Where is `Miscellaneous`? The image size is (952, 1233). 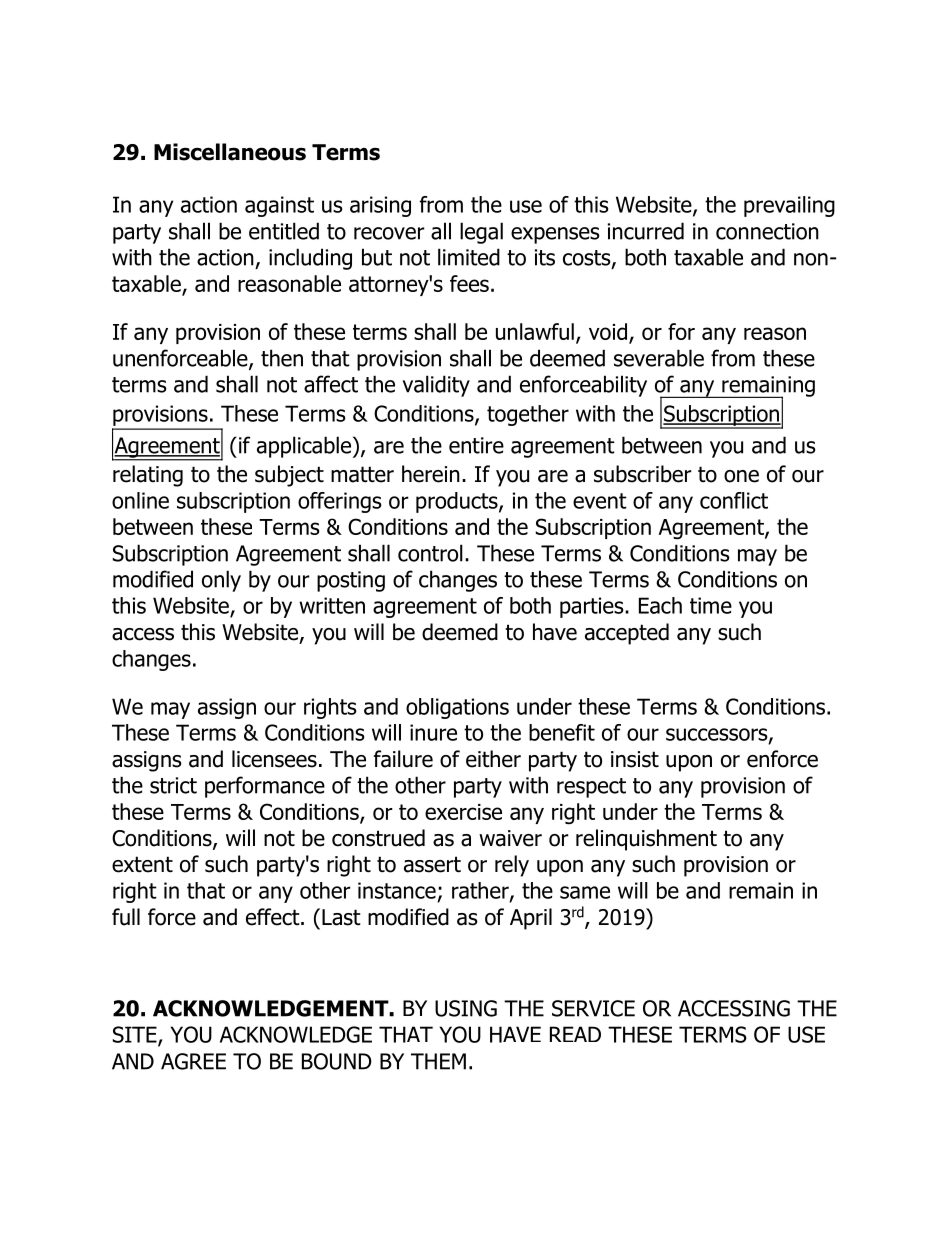
Miscellaneous is located at coordinates (230, 152).
